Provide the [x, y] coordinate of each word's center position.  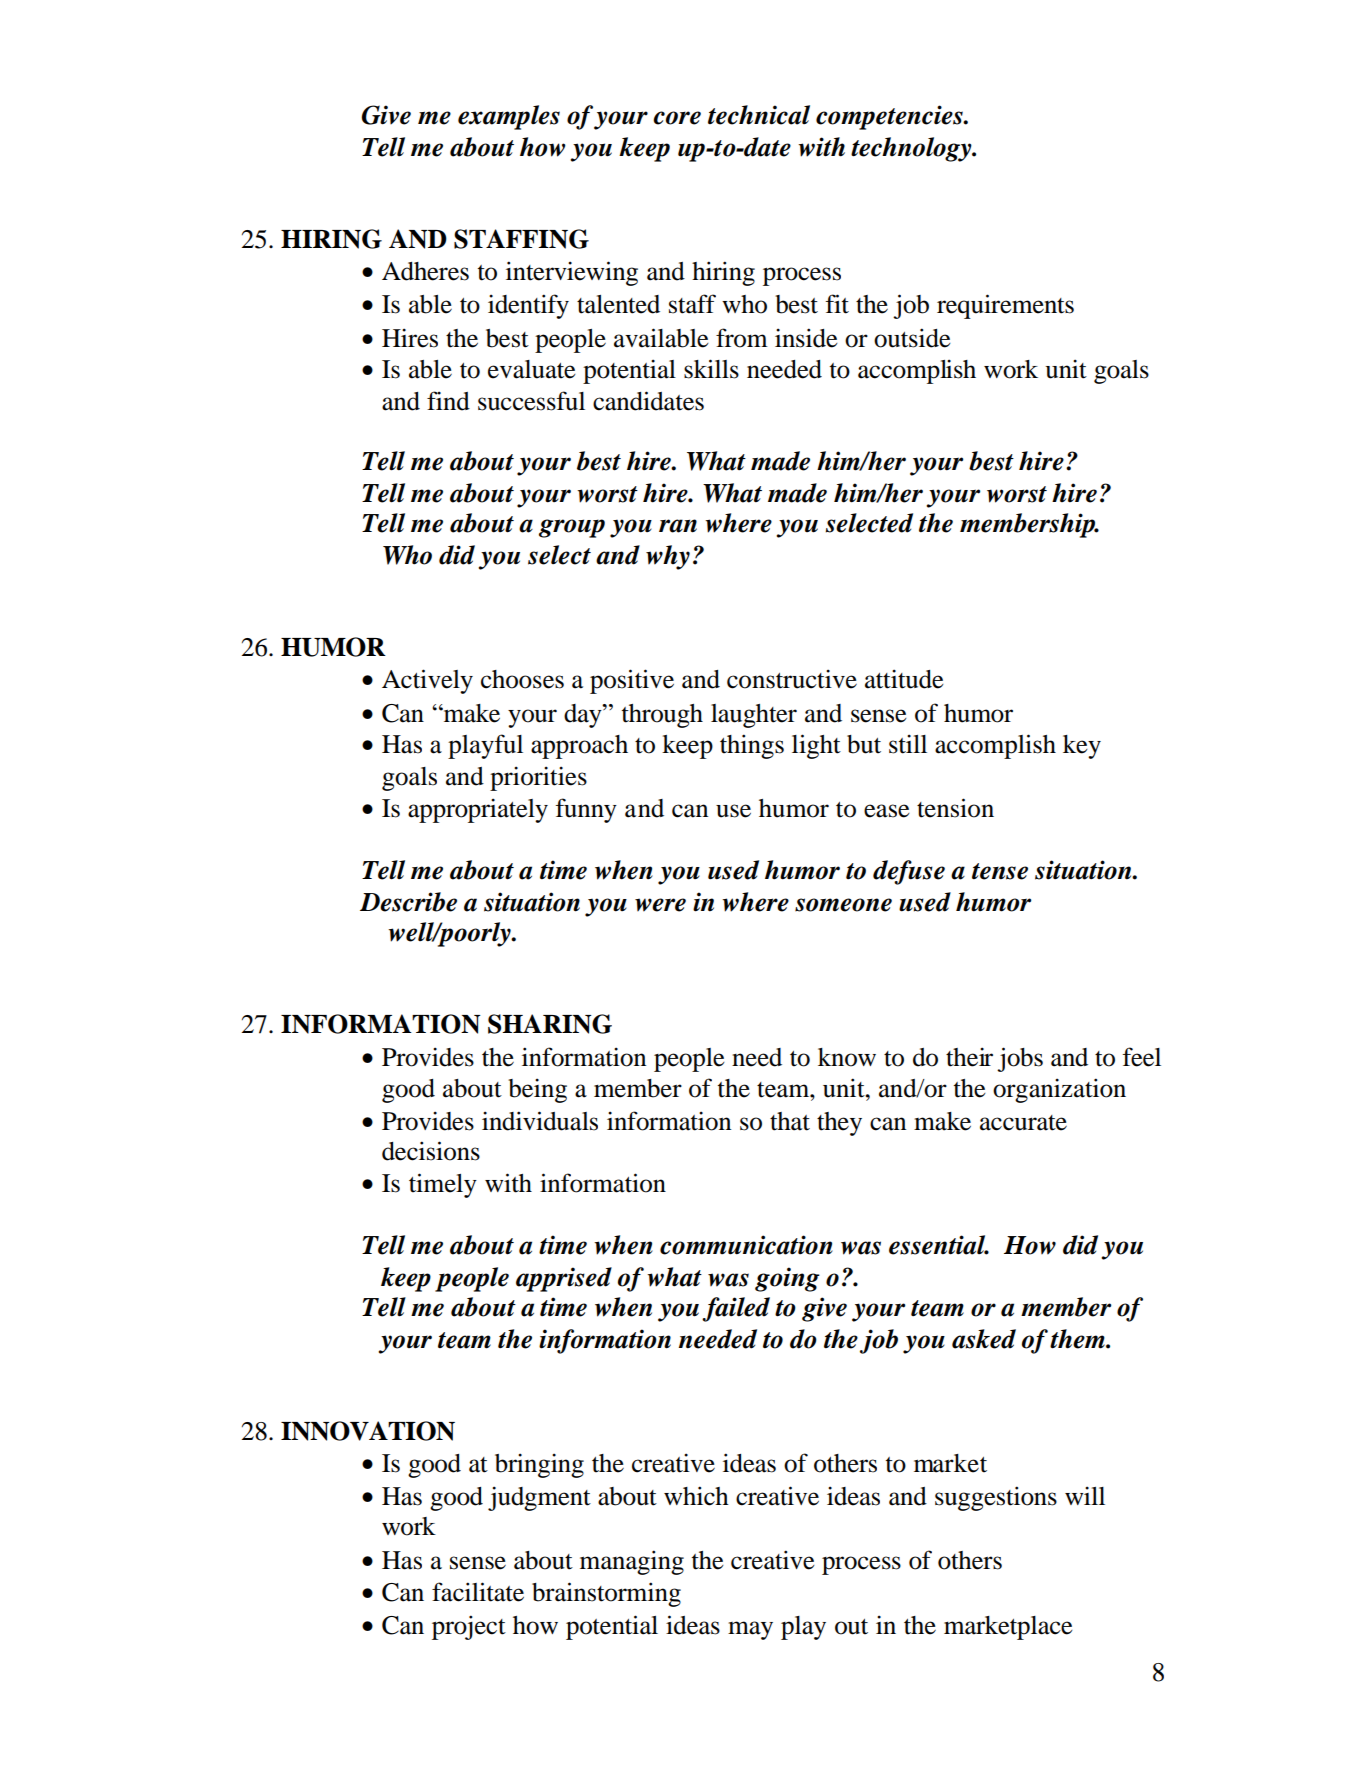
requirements [1005, 306]
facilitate [478, 1592]
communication [746, 1245]
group [572, 528]
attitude [904, 679]
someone [843, 905]
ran [678, 526]
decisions [431, 1151]
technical [759, 115]
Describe [408, 902]
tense [1000, 871]
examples [509, 117]
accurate [1023, 1123]
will [1085, 1495]
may [750, 1630]
